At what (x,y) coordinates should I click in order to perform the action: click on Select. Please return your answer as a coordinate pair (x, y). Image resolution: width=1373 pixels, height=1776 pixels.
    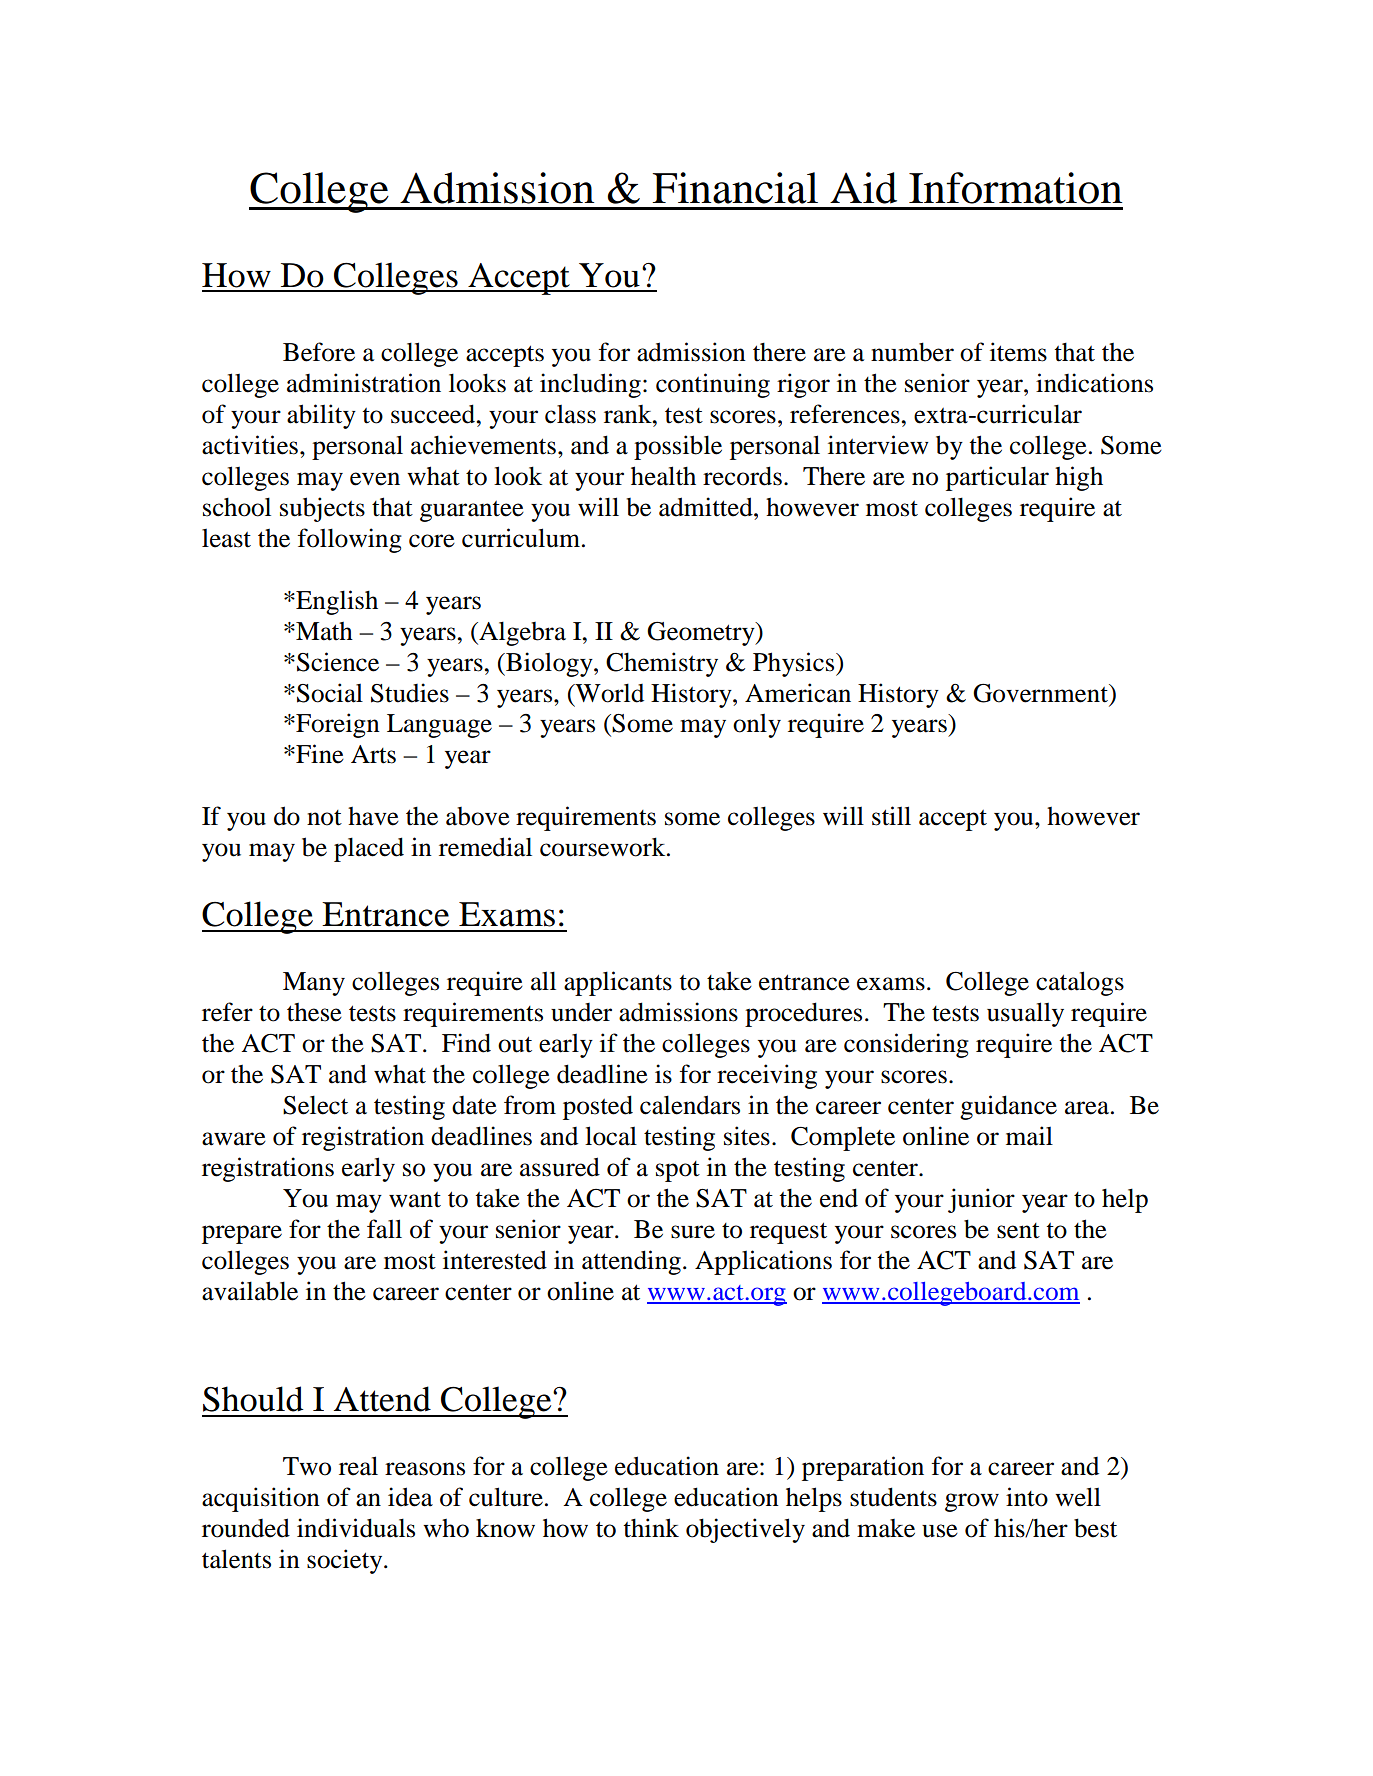
    Looking at the image, I should click on (315, 1105).
